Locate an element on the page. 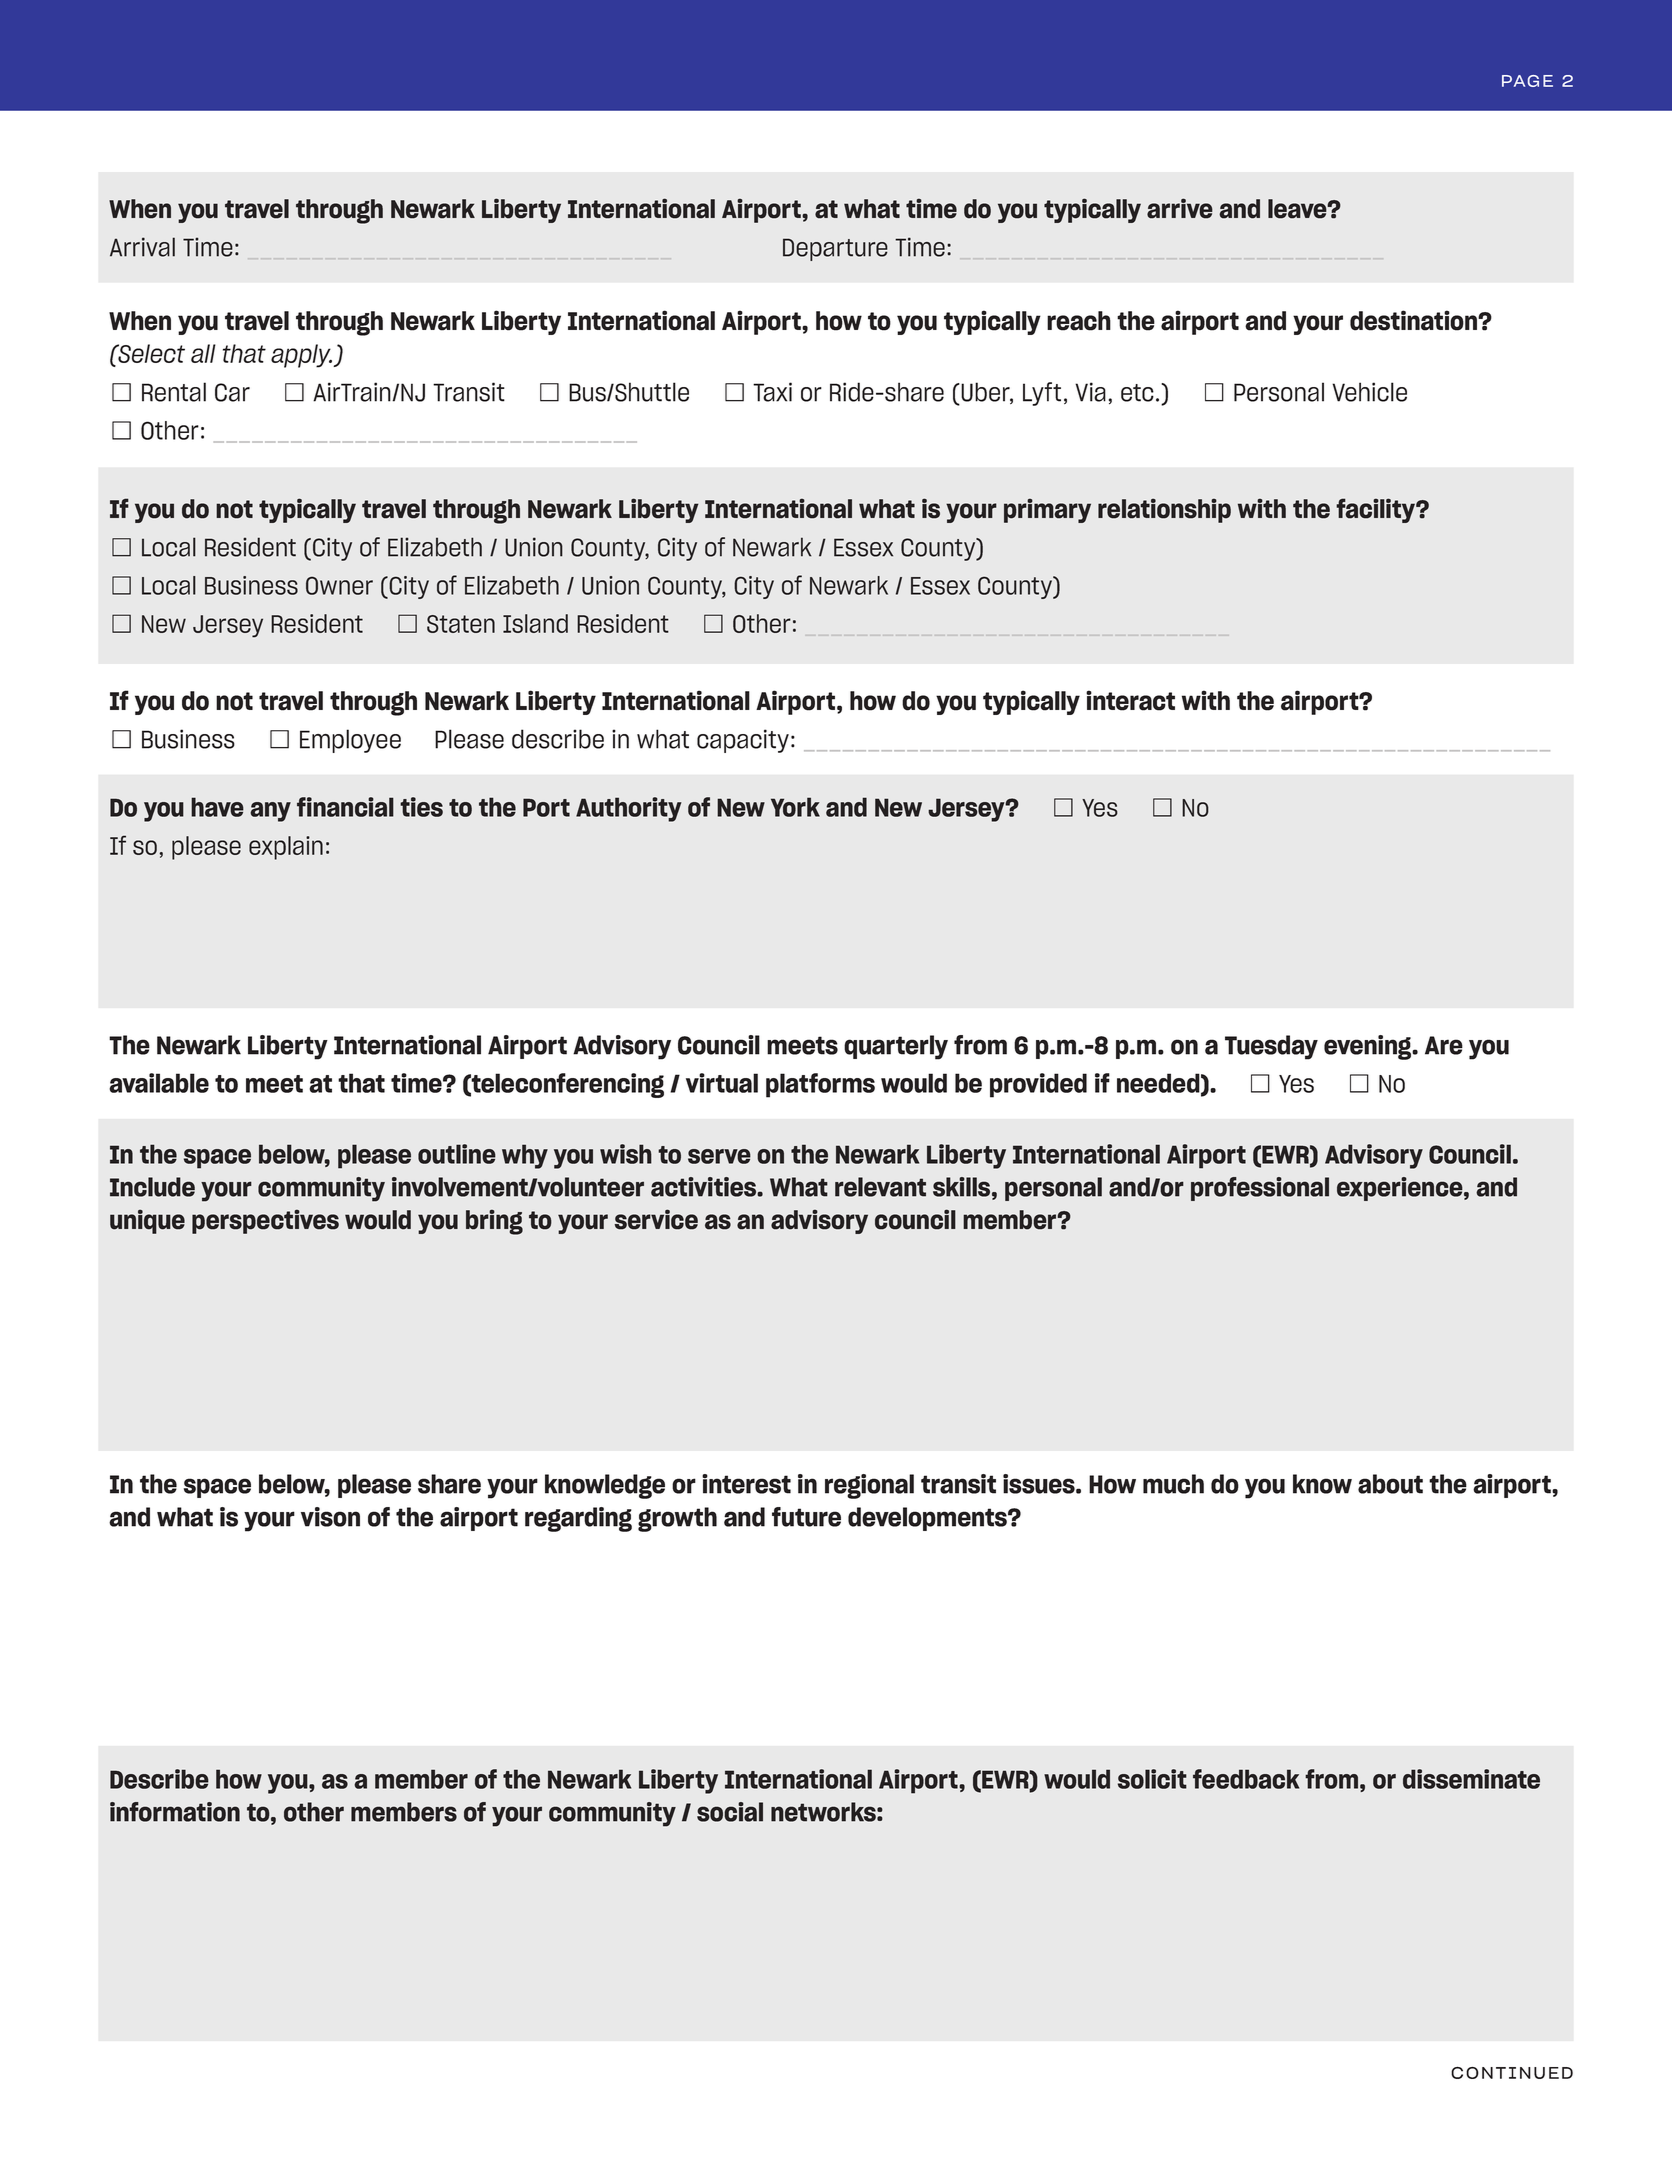  PAGE is located at coordinates (1527, 81).
